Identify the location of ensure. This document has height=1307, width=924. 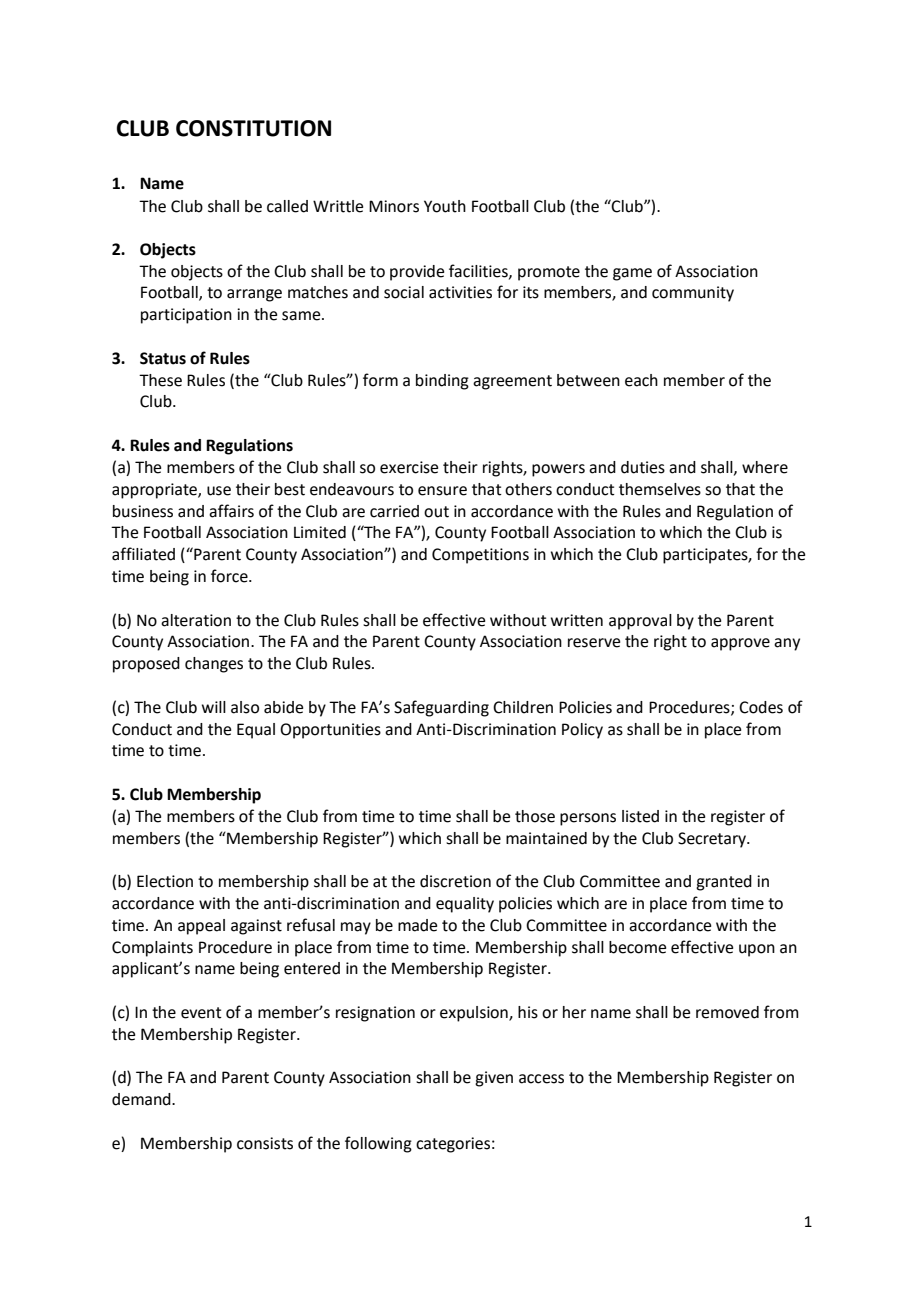
(442, 491).
